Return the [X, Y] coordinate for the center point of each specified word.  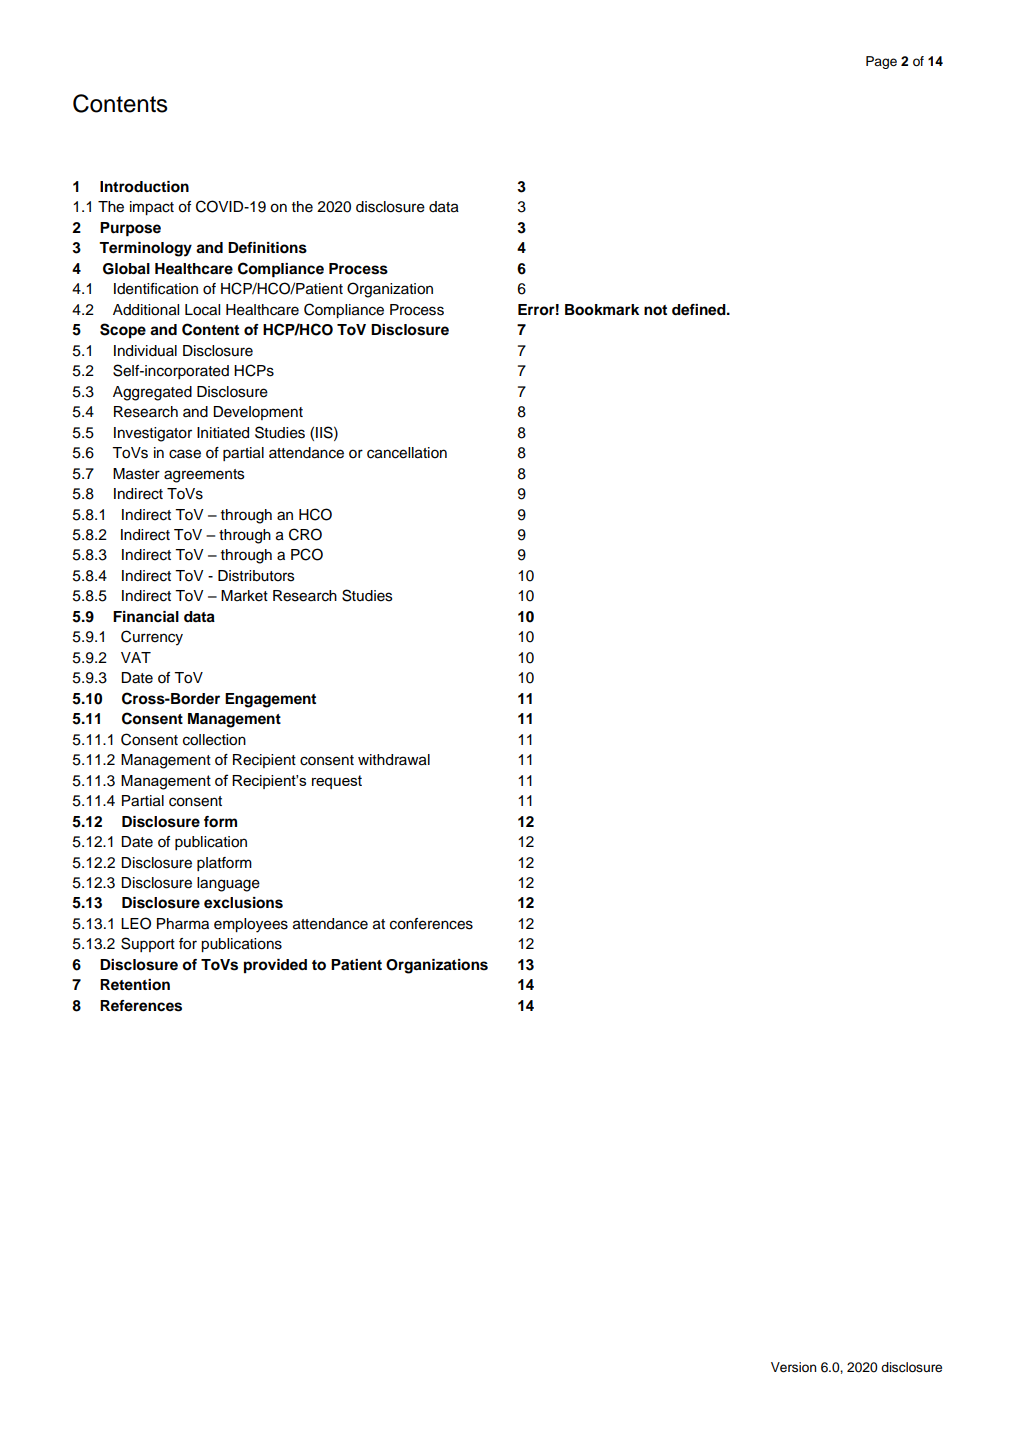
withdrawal [394, 760]
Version [793, 1367]
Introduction [144, 187]
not [655, 310]
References [141, 1006]
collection [214, 740]
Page [881, 62]
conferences [431, 924]
